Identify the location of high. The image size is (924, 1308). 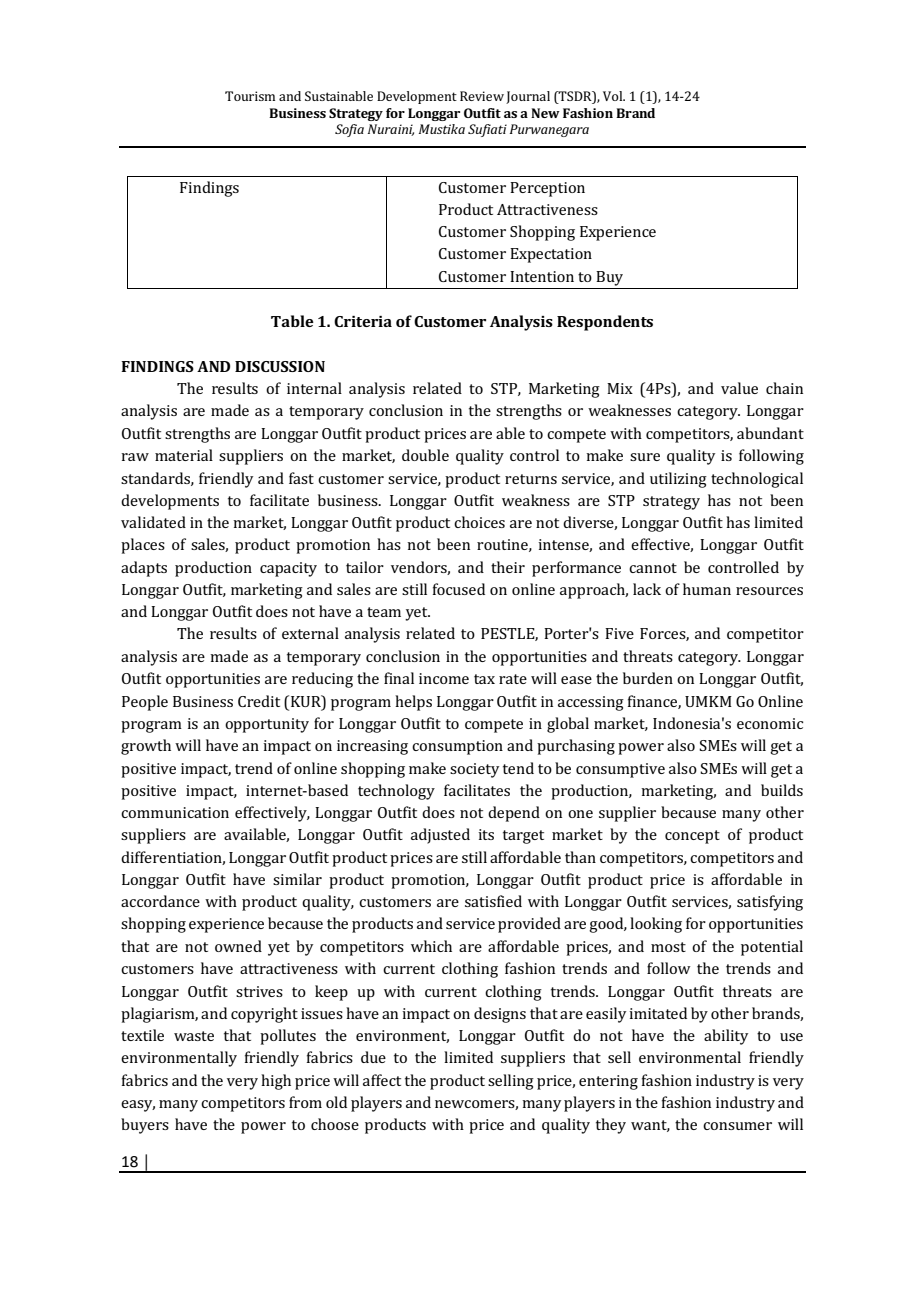
(276, 1082).
